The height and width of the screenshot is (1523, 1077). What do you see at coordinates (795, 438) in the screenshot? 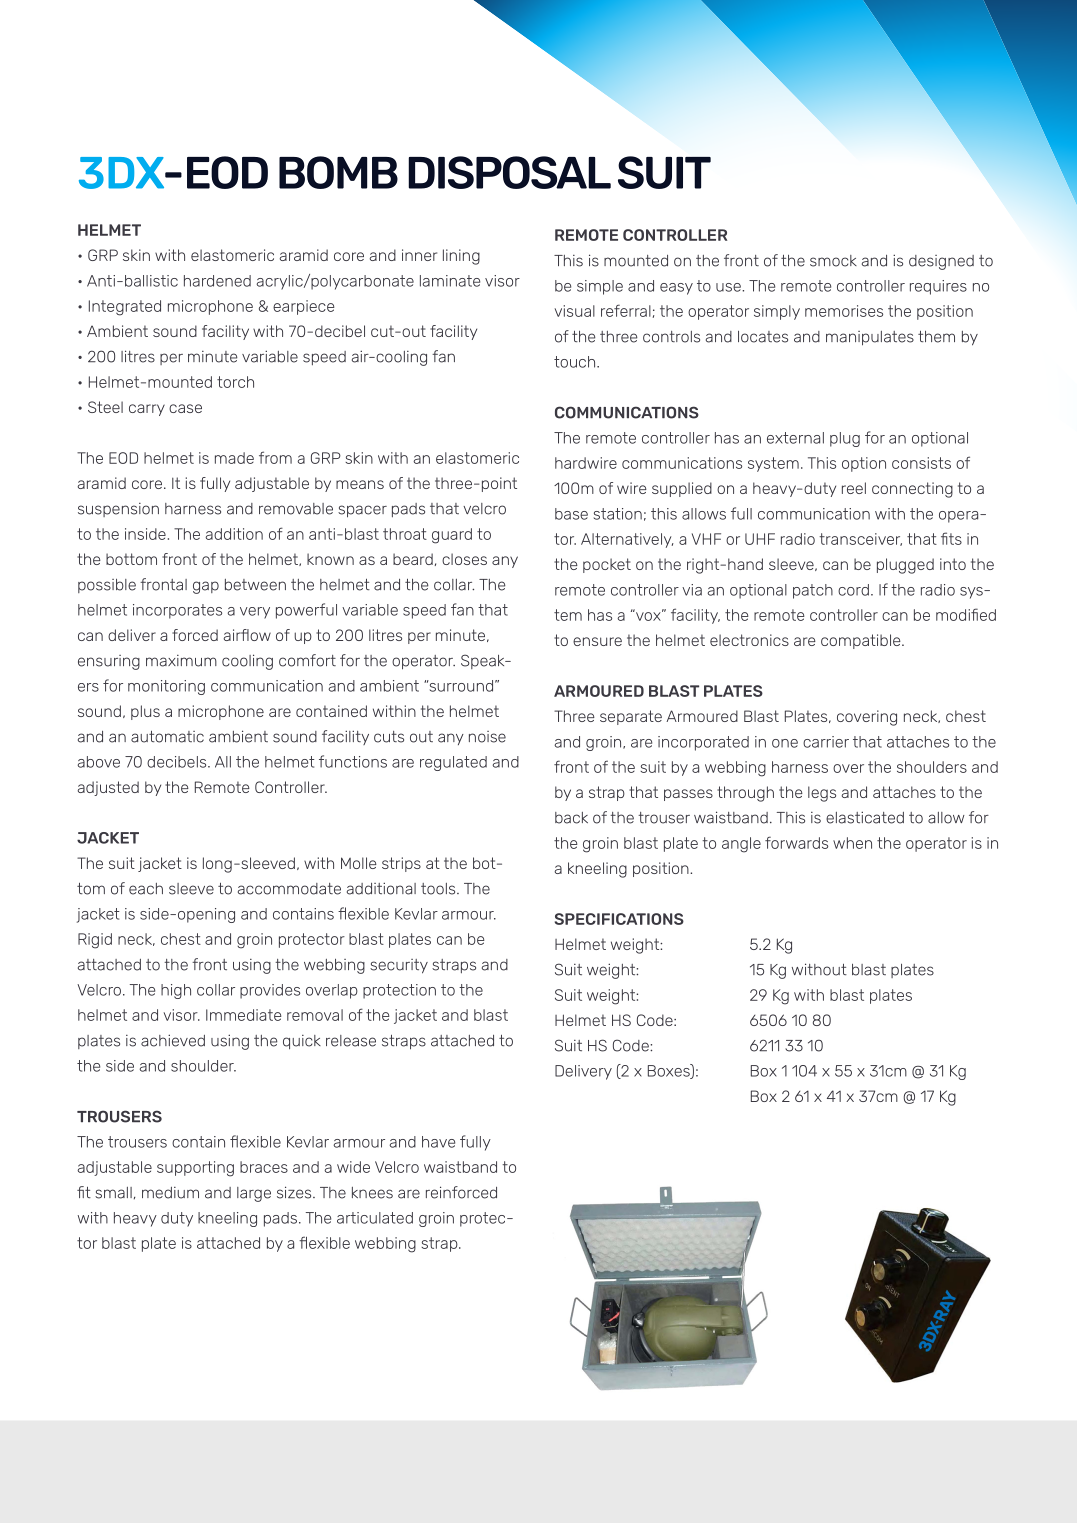
I see `external` at bounding box center [795, 438].
